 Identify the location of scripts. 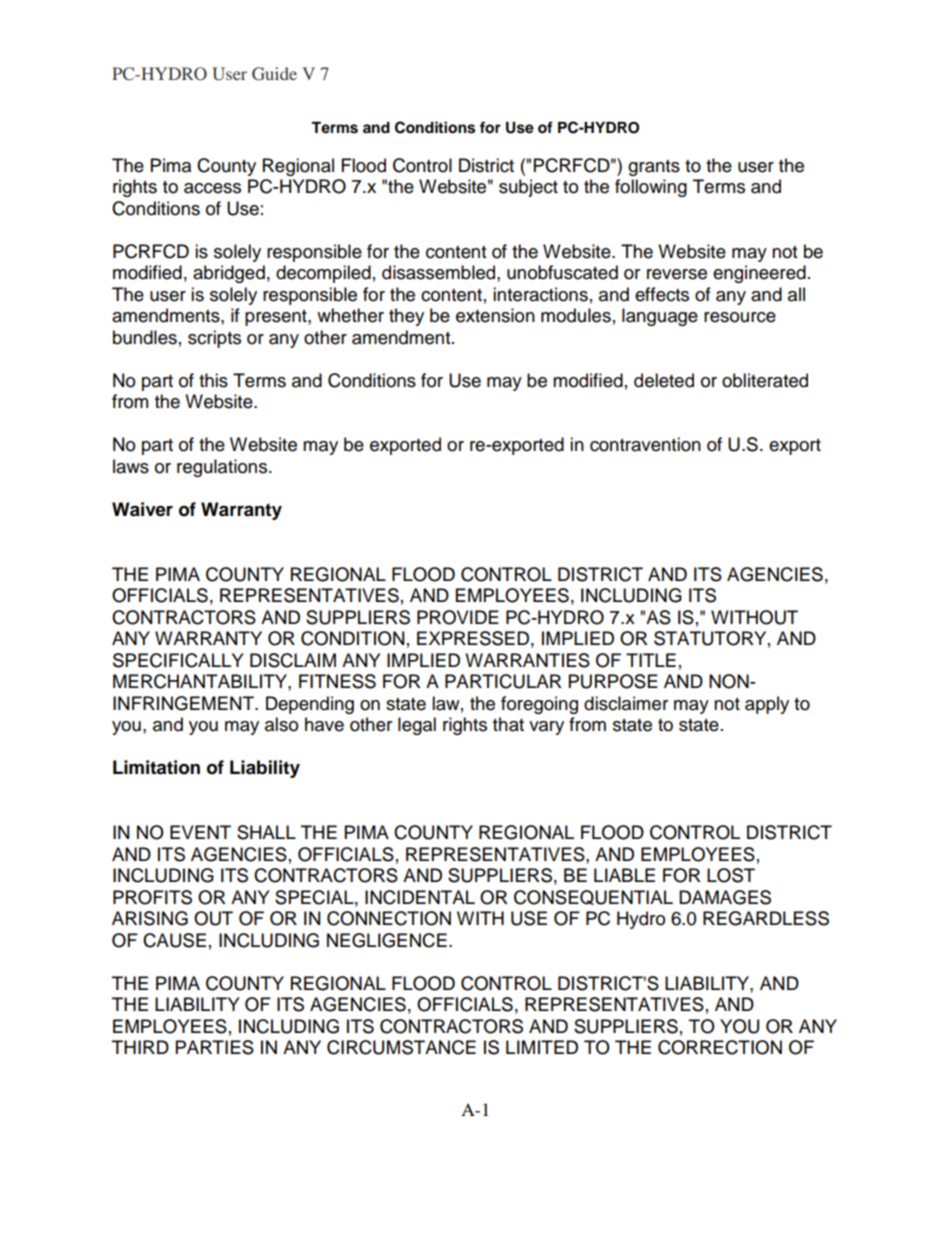
(214, 339).
